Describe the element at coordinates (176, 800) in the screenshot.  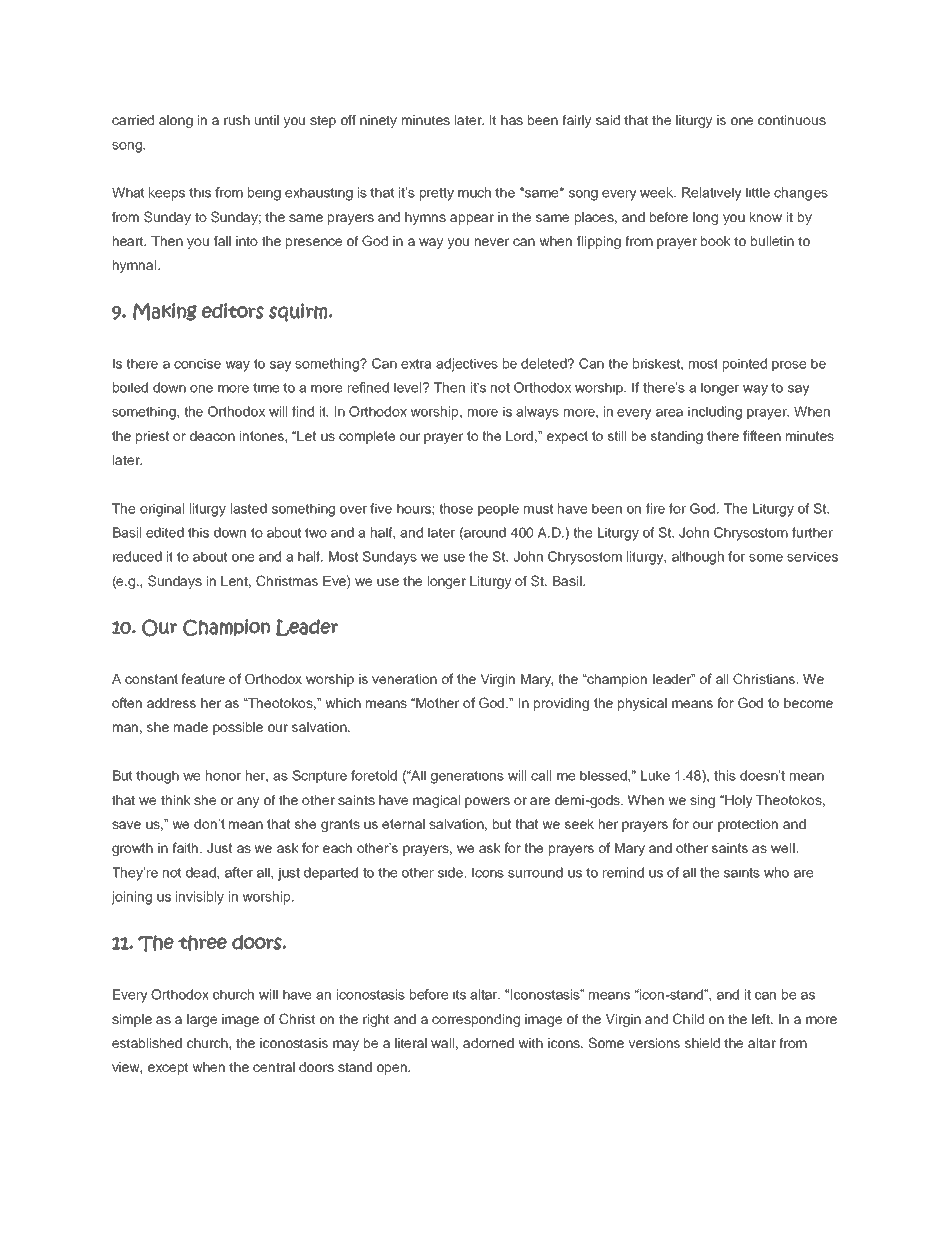
I see `think` at that location.
